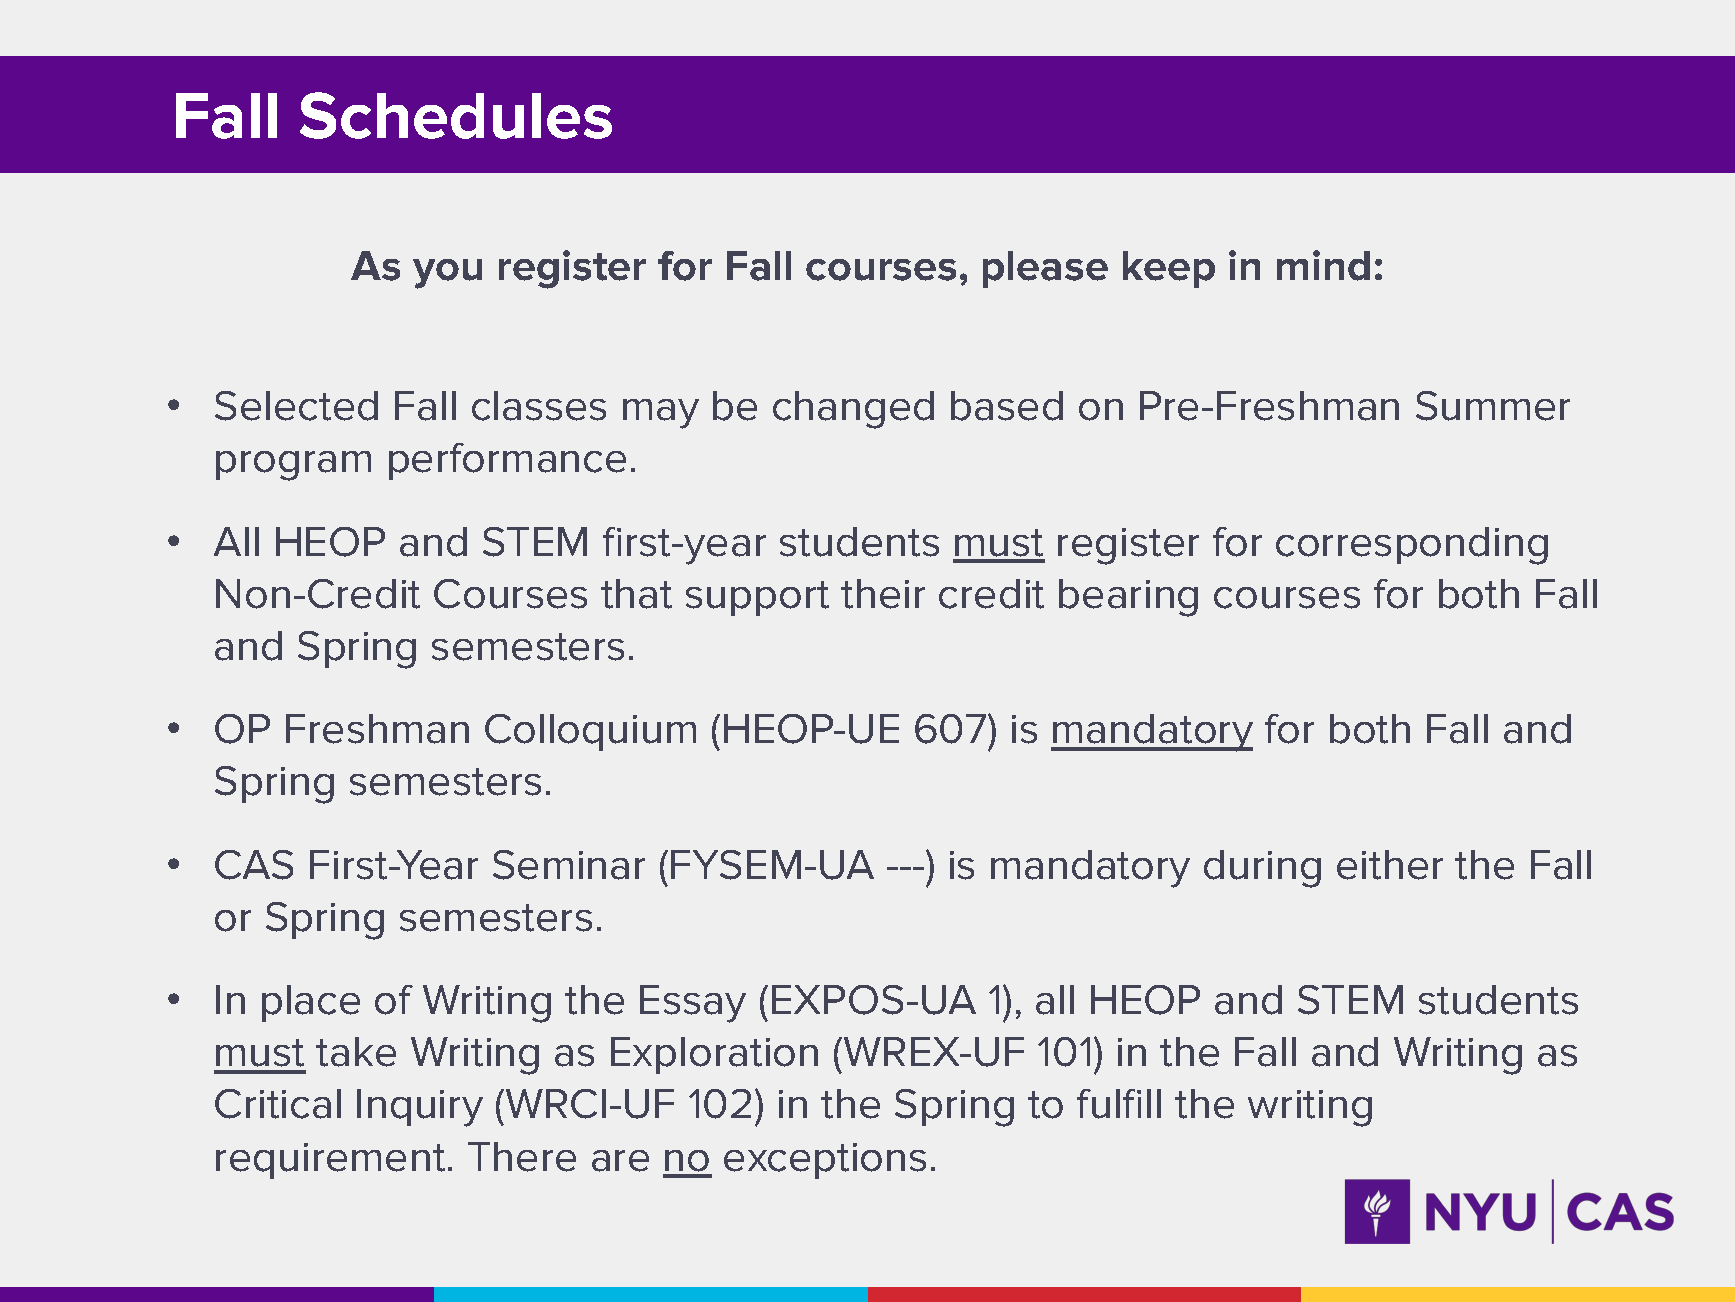  Describe the element at coordinates (590, 732) in the document. I see `Colloquium` at that location.
